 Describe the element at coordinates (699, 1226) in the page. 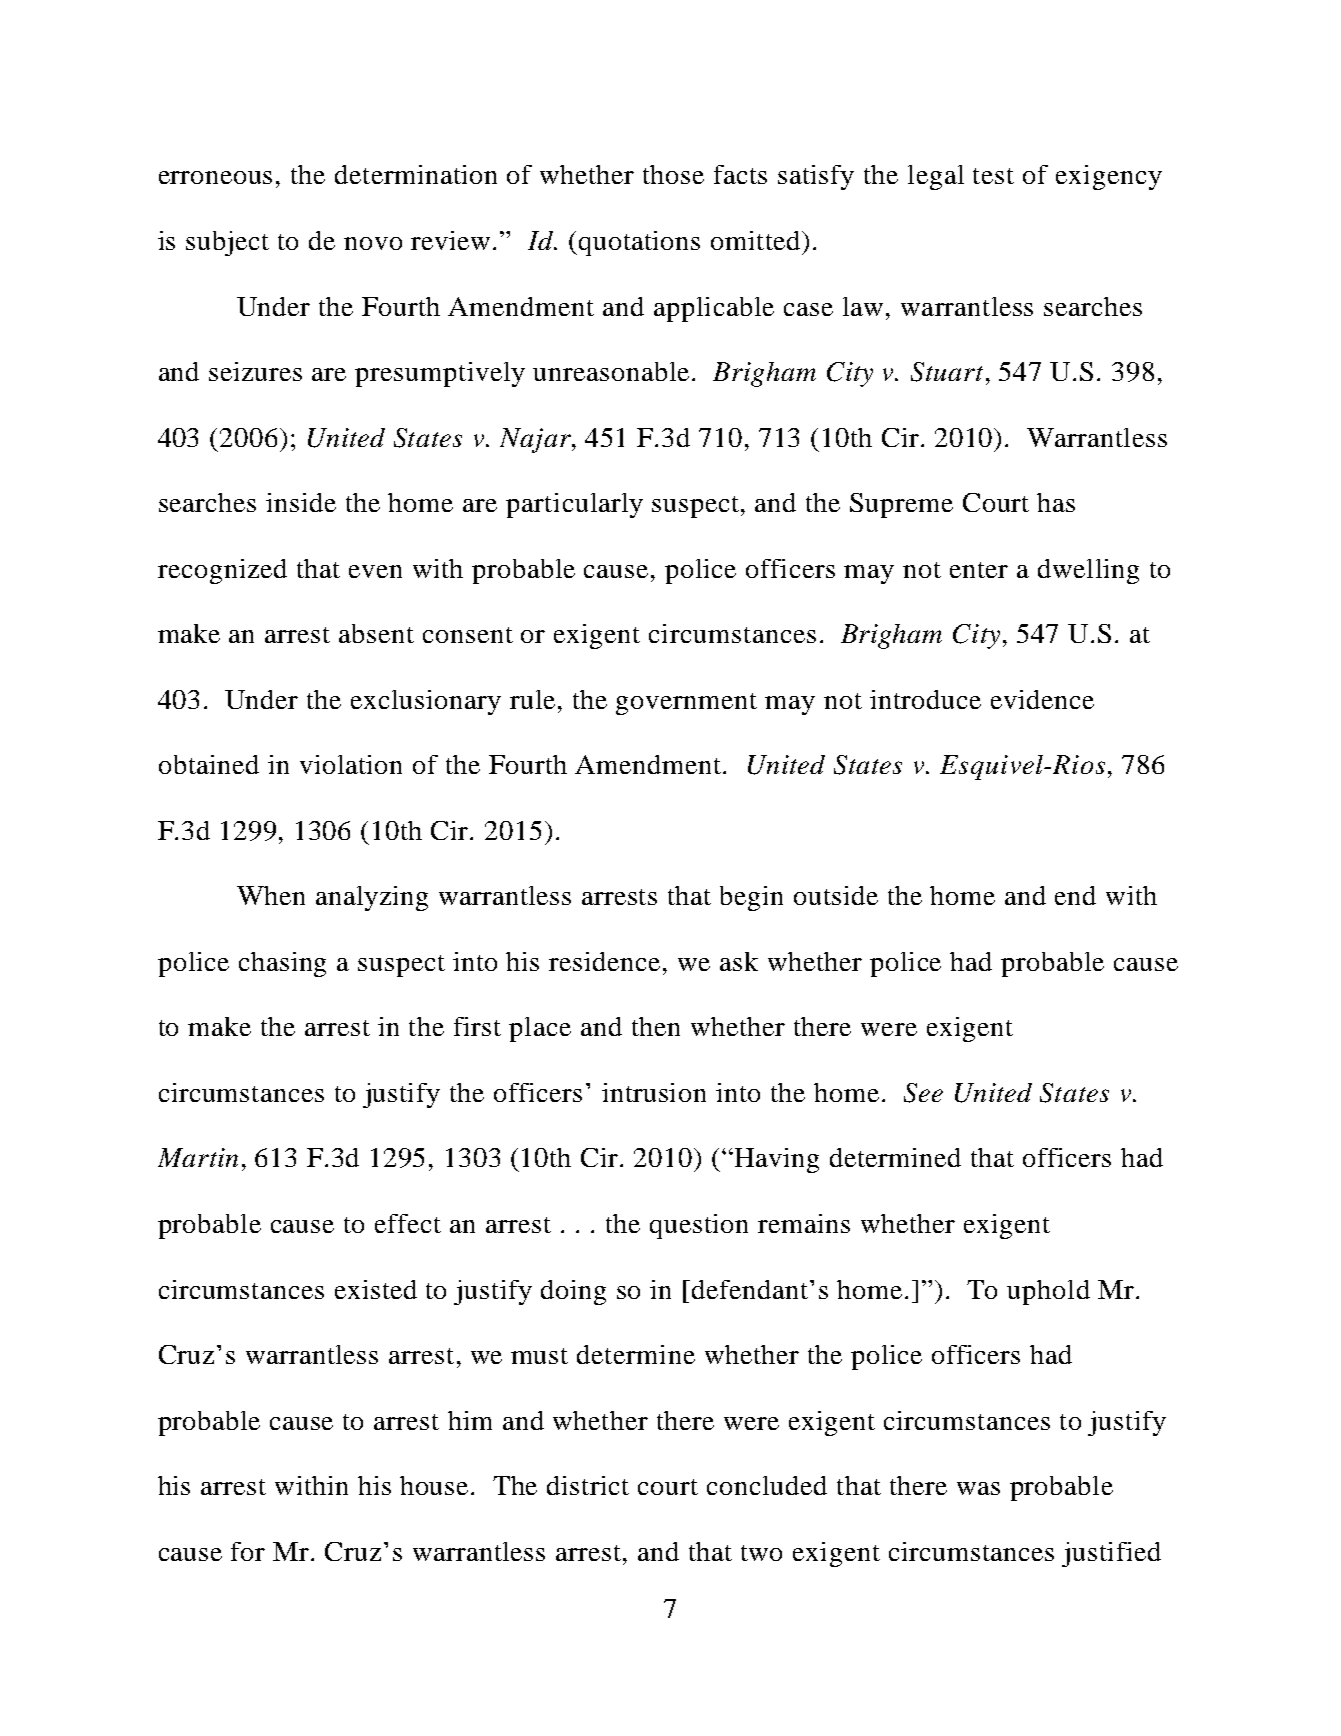

I see `question` at that location.
